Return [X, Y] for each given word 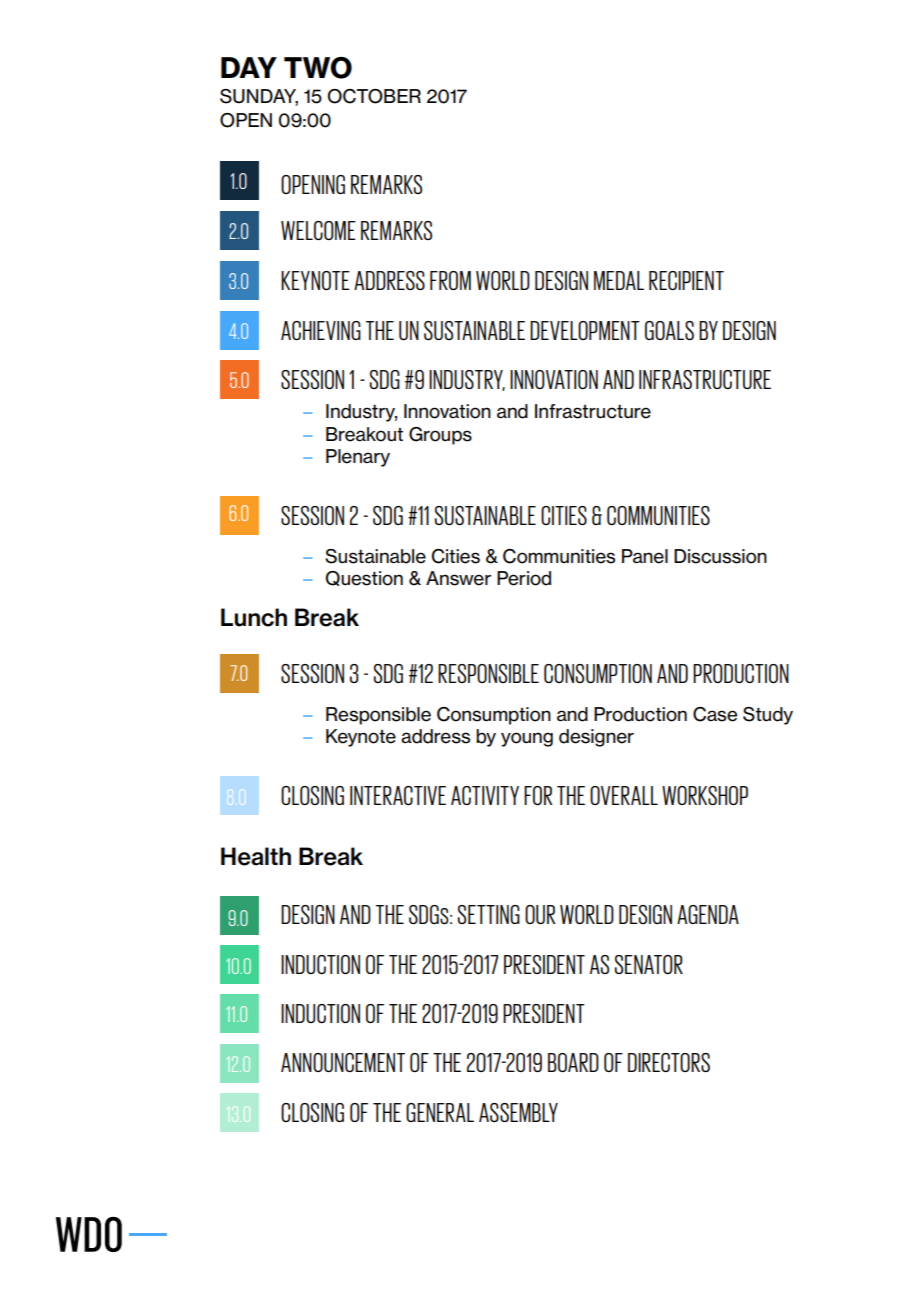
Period [524, 578]
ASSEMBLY [518, 1112]
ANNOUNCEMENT [343, 1062]
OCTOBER [374, 96]
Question [364, 578]
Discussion [720, 556]
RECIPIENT [686, 280]
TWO [318, 68]
